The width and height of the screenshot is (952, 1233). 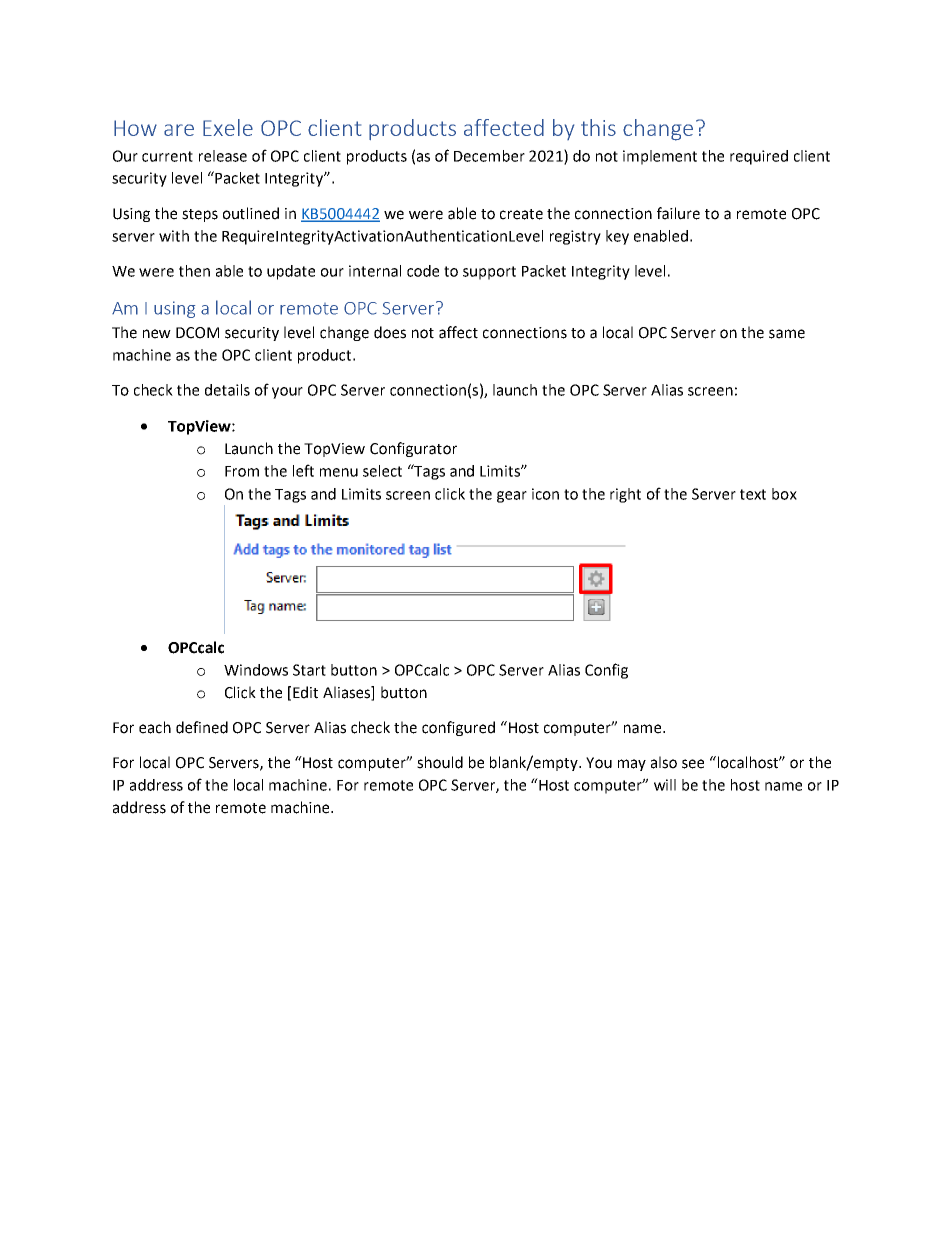 What do you see at coordinates (202, 727) in the screenshot?
I see `defined` at bounding box center [202, 727].
